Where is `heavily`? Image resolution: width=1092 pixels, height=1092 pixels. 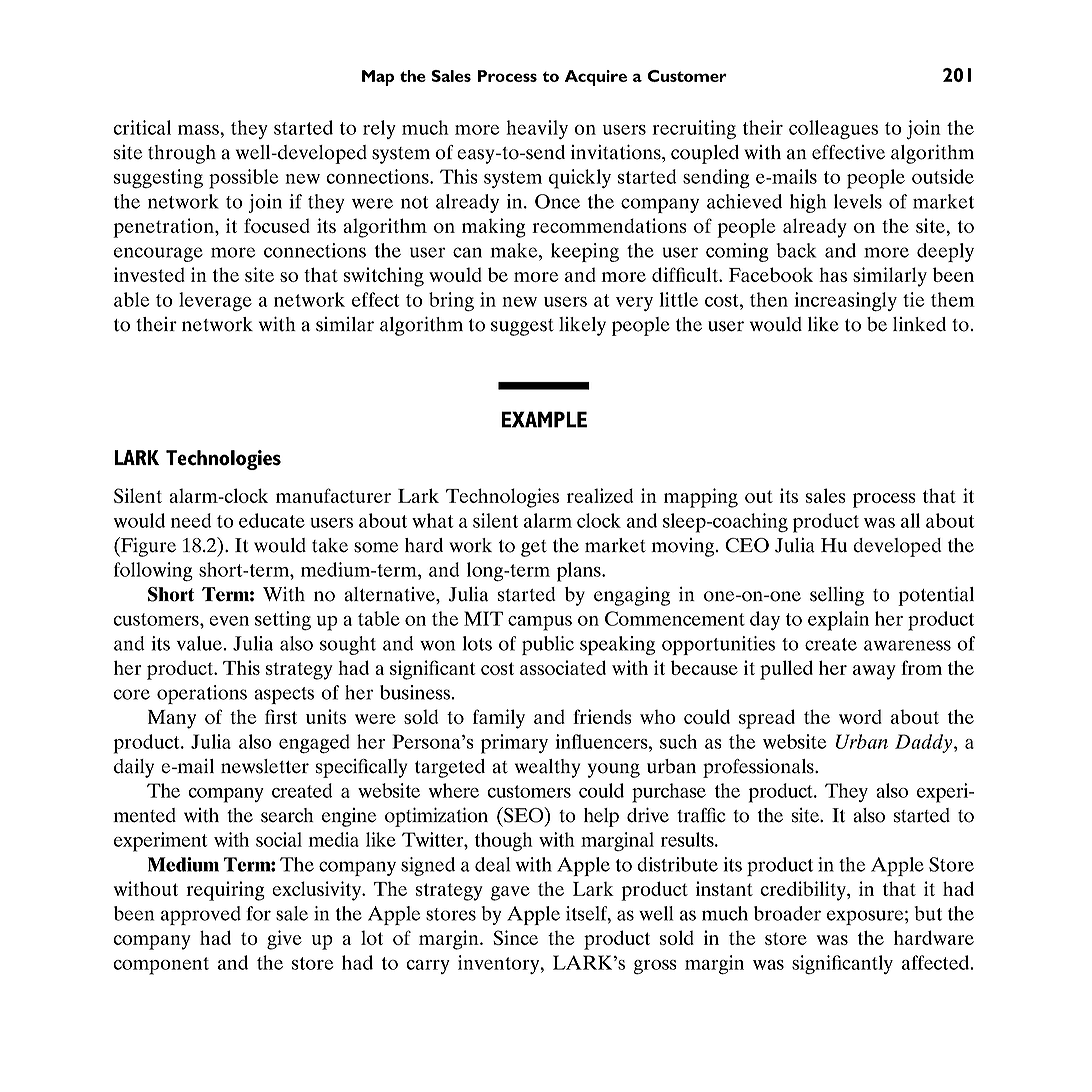
heavily is located at coordinates (537, 129).
